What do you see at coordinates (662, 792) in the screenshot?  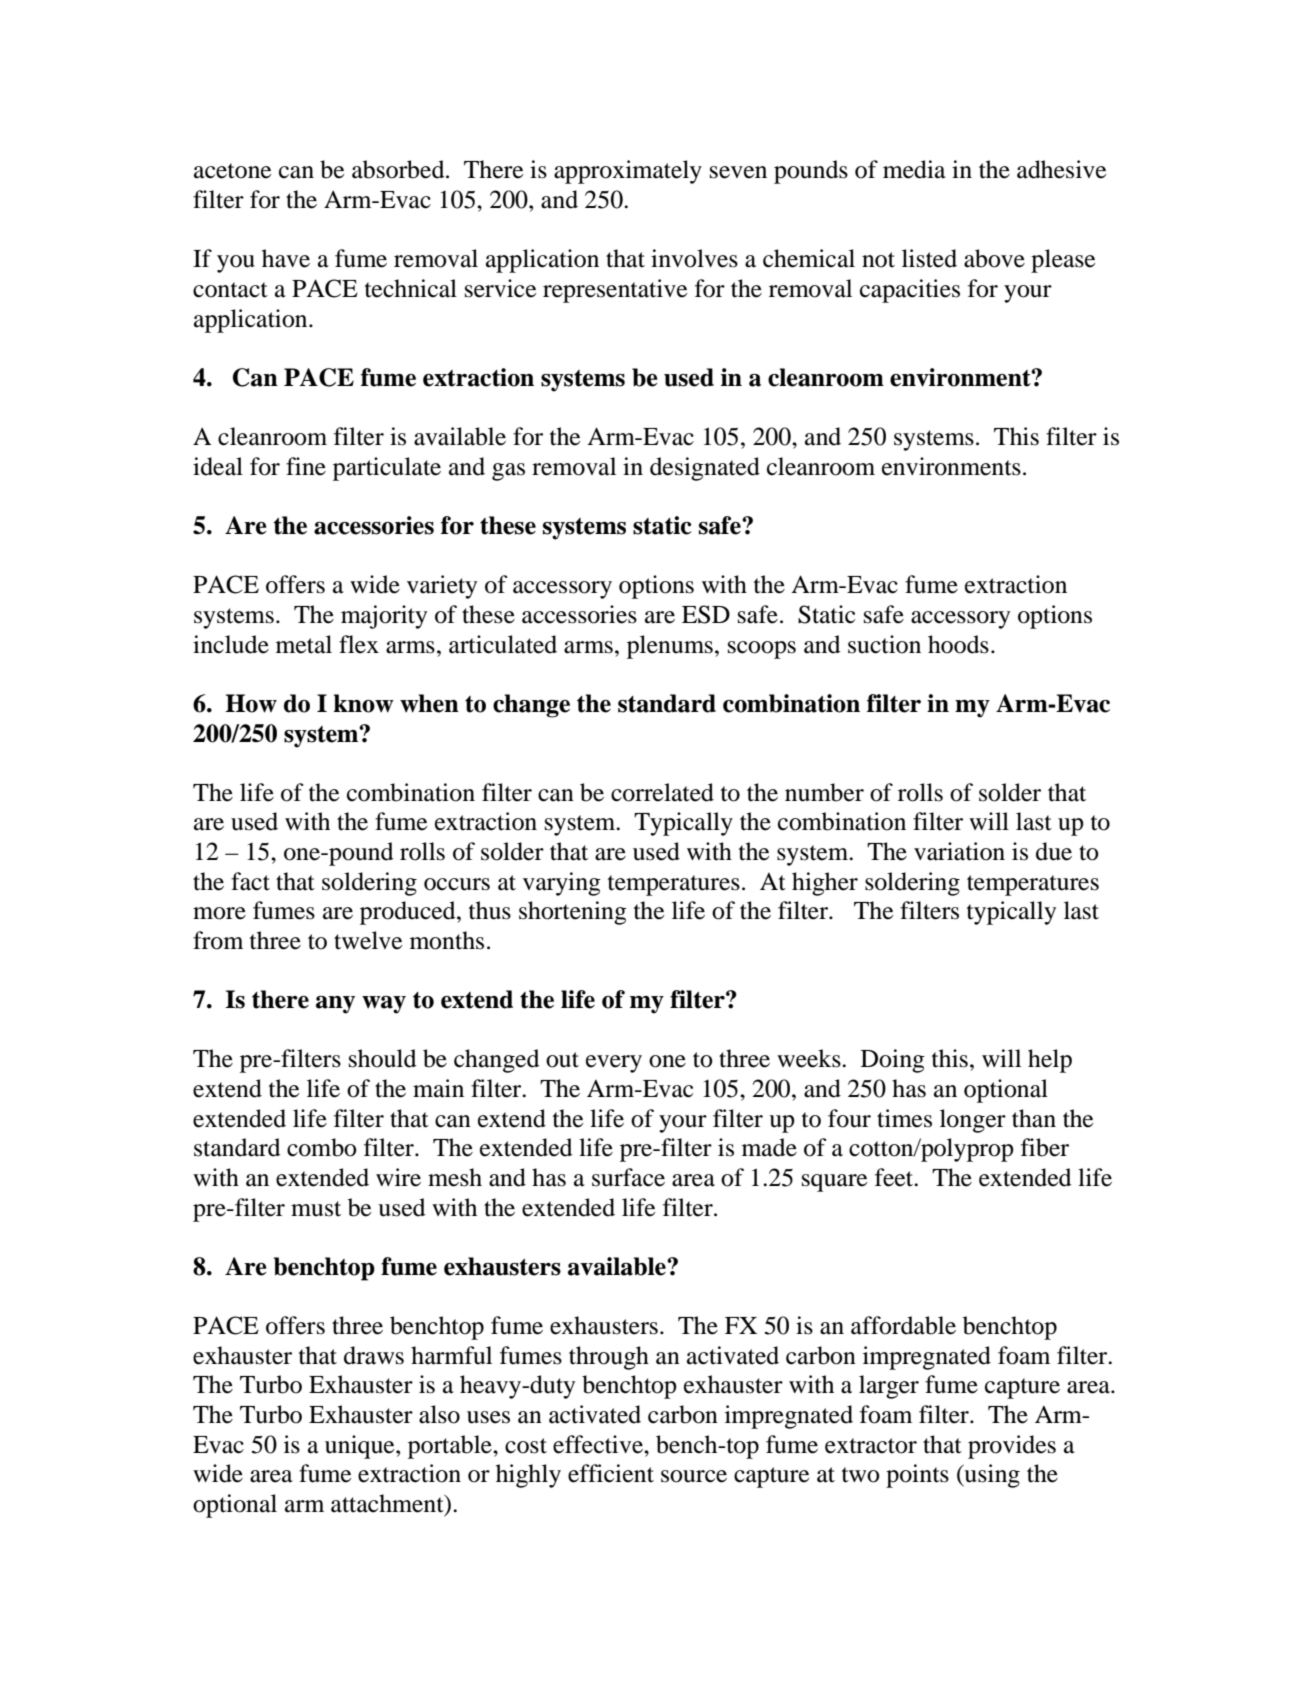 I see `correlated` at bounding box center [662, 792].
